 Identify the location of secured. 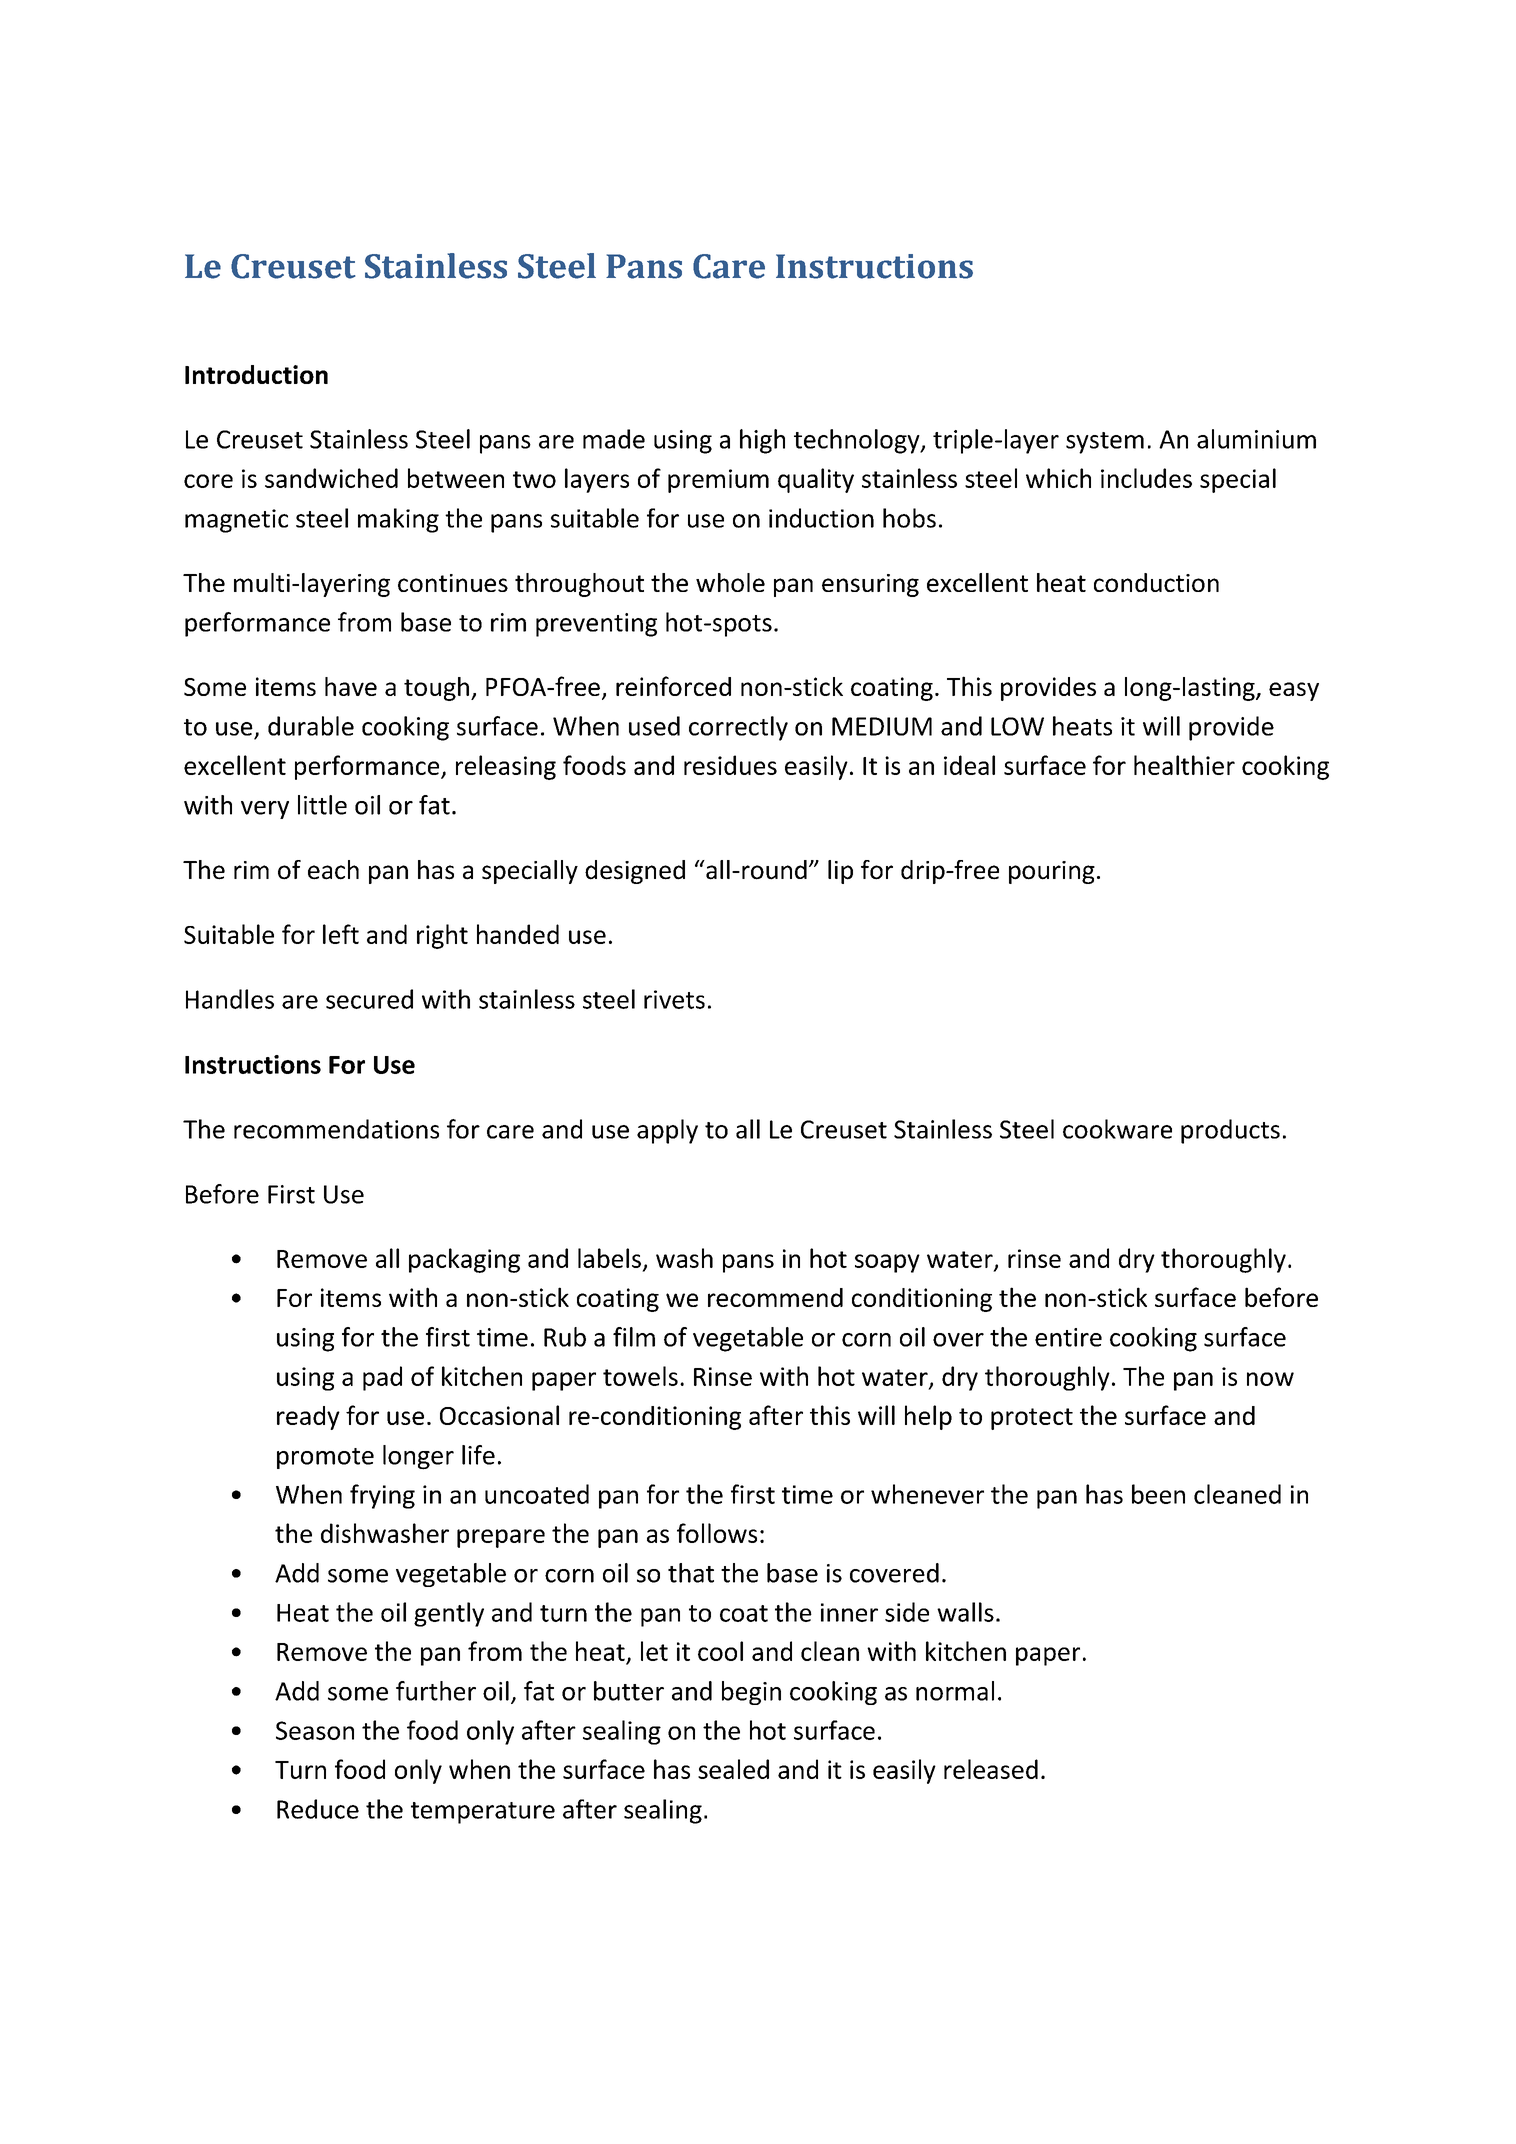
(369, 999).
